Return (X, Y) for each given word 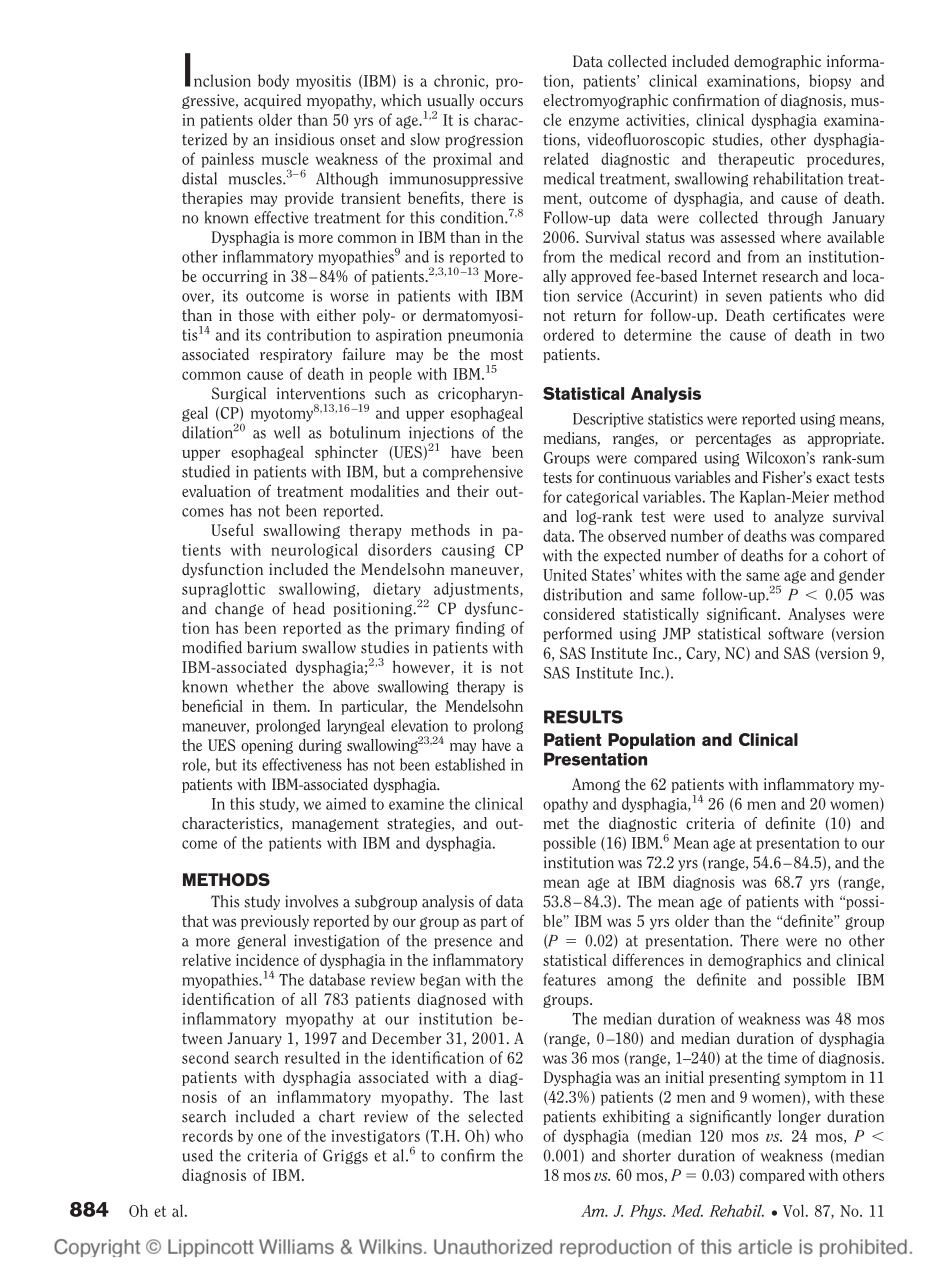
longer (799, 1117)
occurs (501, 102)
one (270, 1137)
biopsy (830, 82)
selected (495, 1116)
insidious (304, 139)
